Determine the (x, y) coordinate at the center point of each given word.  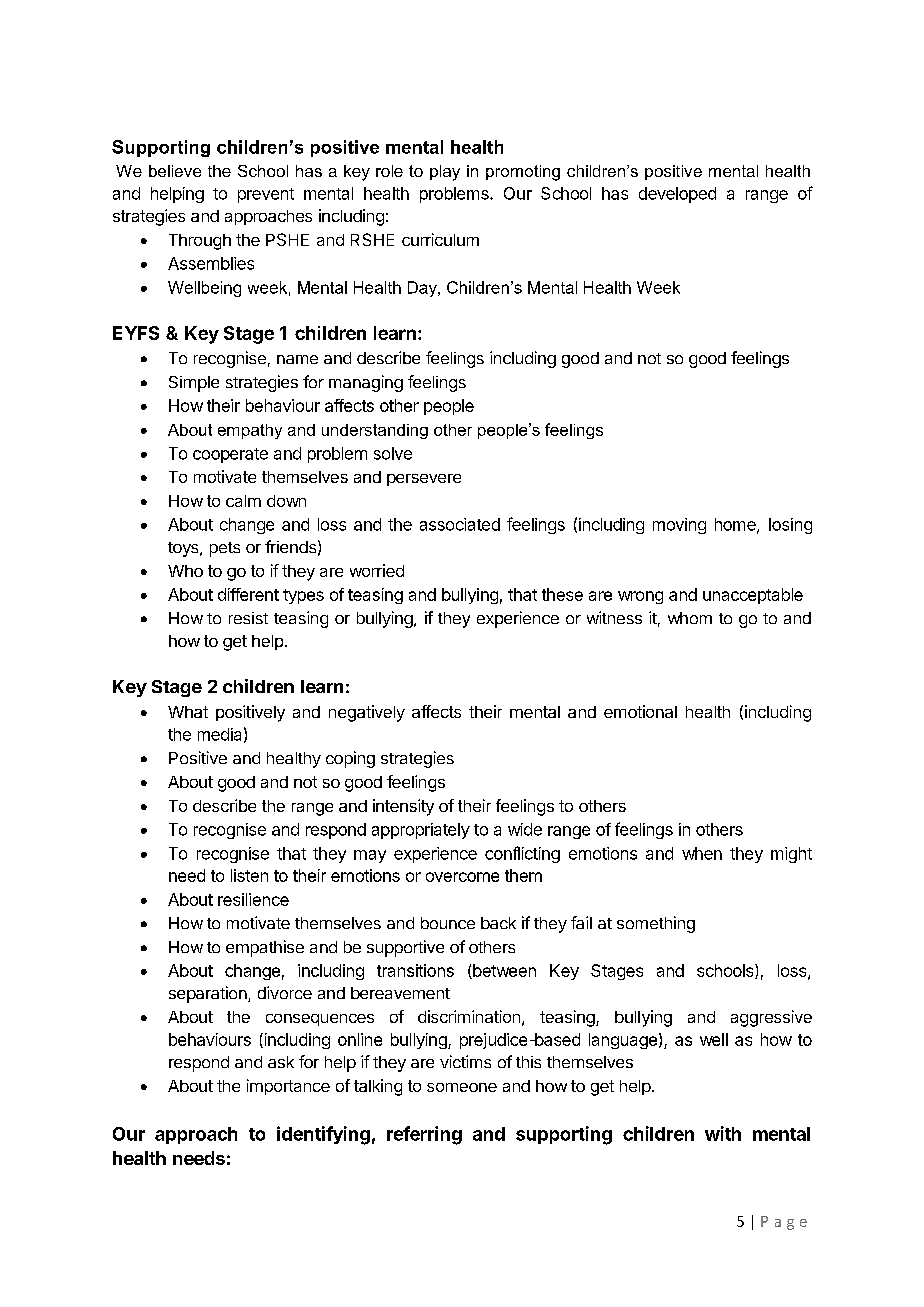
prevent (266, 195)
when (702, 853)
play (445, 173)
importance (288, 1087)
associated (460, 524)
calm (243, 501)
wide (525, 829)
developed (677, 195)
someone (462, 1087)
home (736, 525)
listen (249, 875)
